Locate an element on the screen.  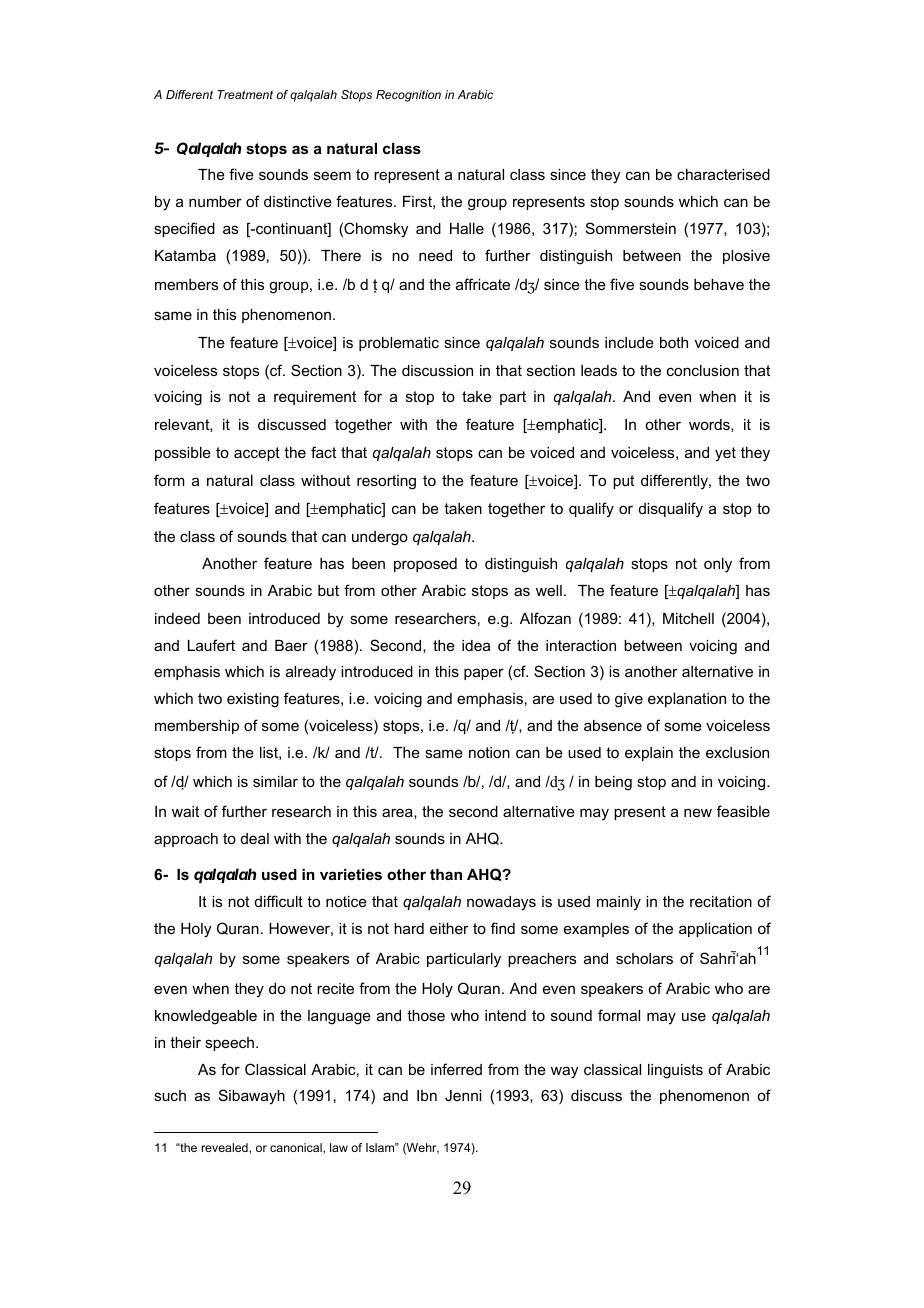
similar is located at coordinates (275, 781).
